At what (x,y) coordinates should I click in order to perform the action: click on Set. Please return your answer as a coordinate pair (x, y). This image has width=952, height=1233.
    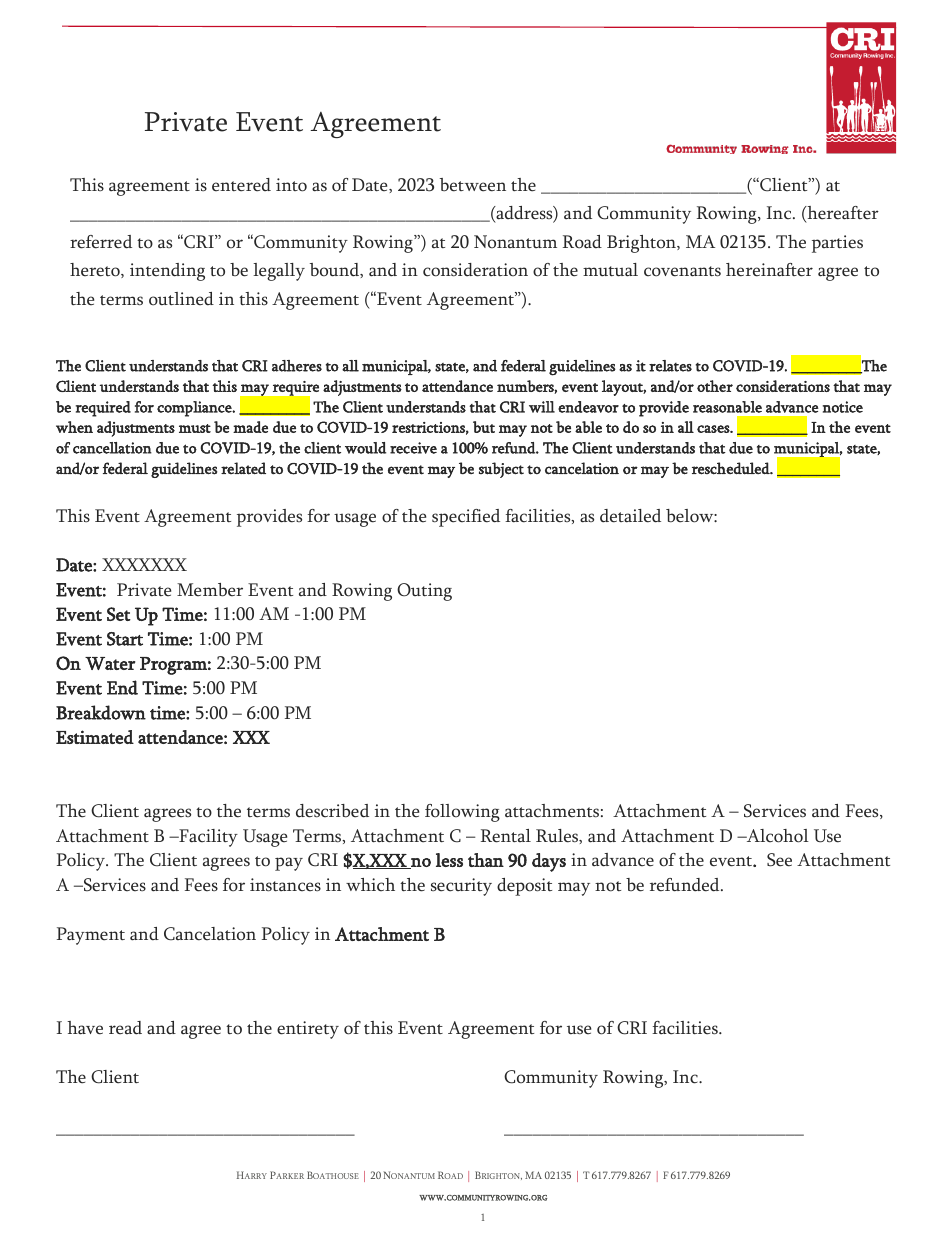
    Looking at the image, I should click on (119, 614).
